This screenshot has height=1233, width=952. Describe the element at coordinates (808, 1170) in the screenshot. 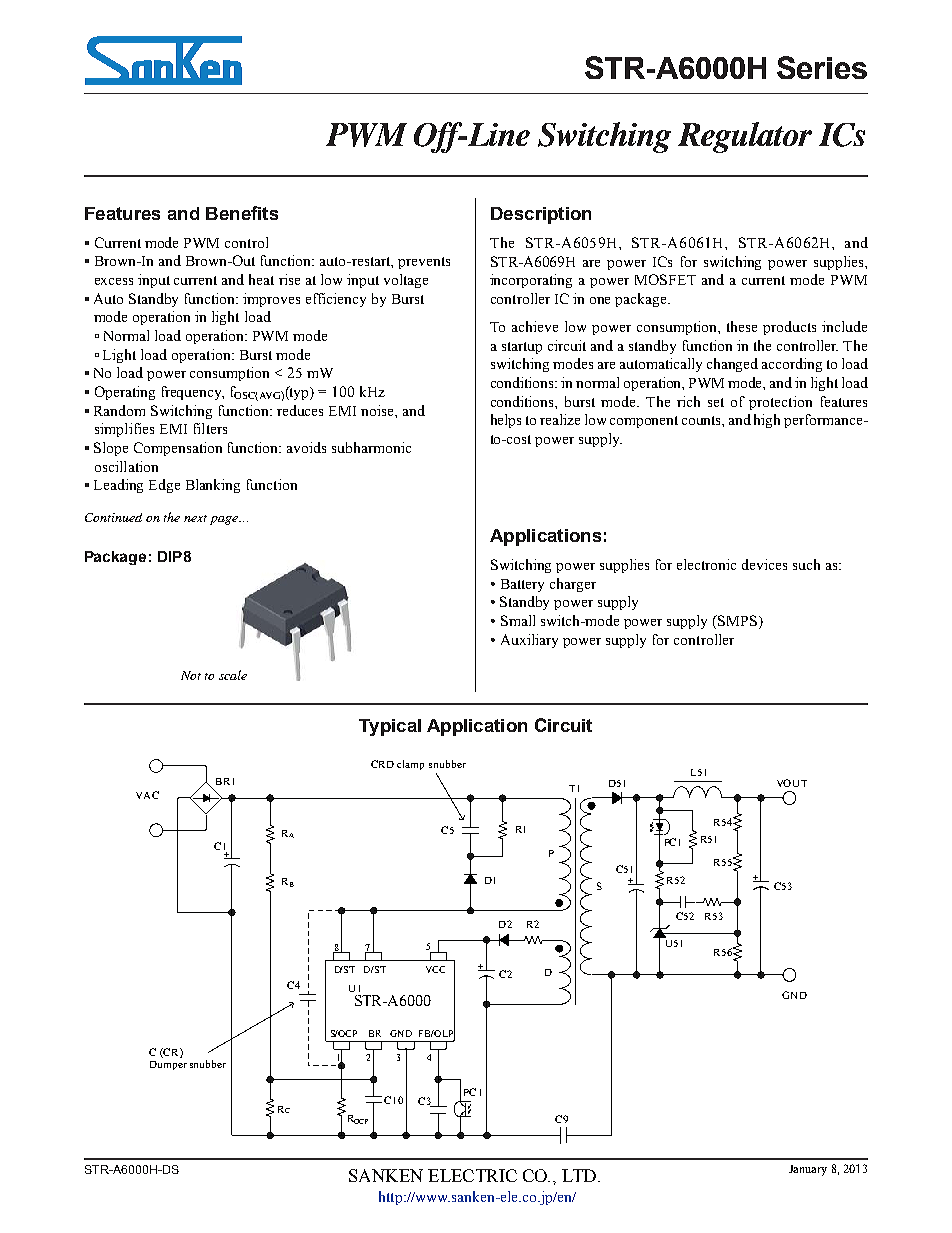

I see `January` at that location.
